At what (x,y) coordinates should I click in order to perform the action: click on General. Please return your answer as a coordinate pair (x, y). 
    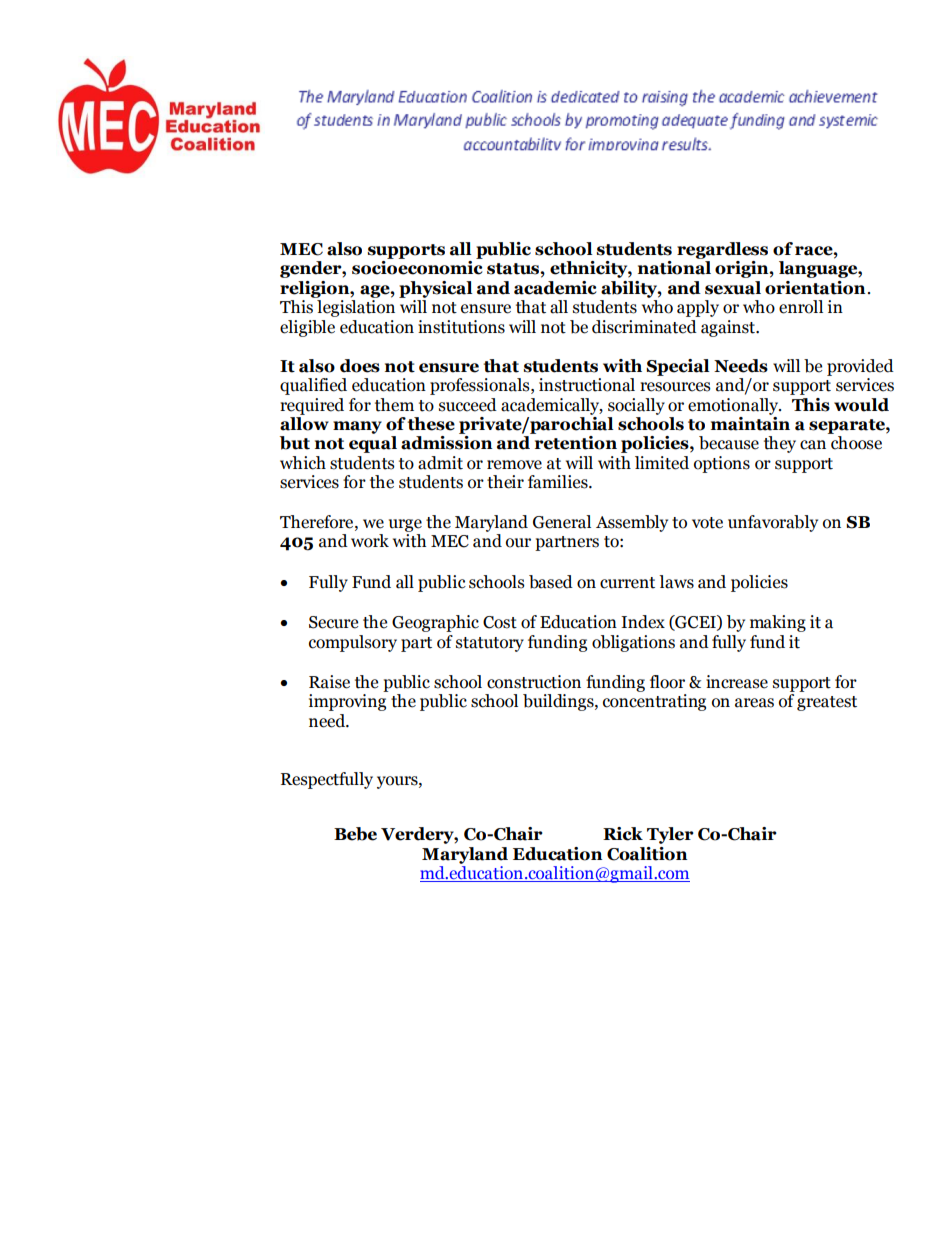
    Looking at the image, I should click on (562, 522).
